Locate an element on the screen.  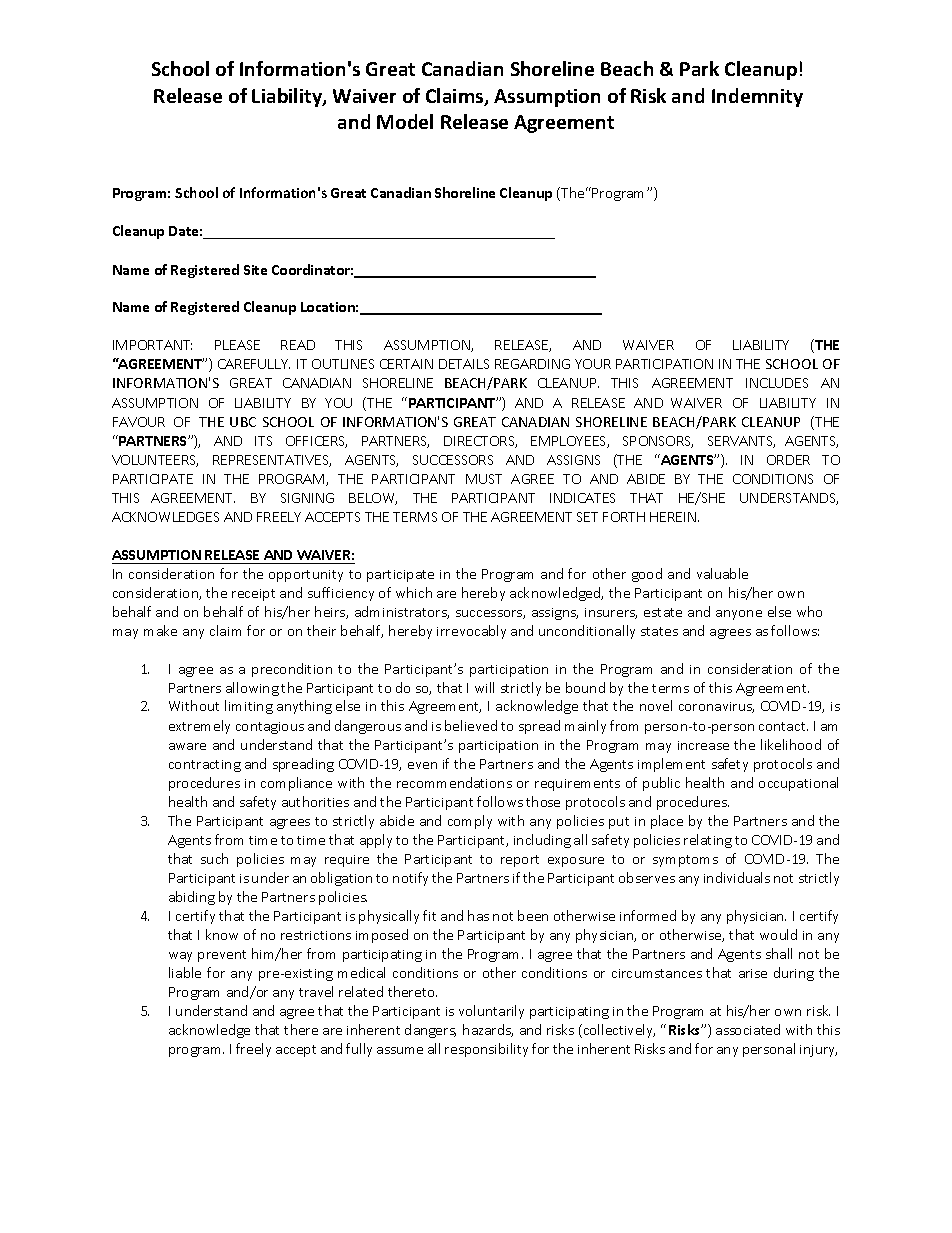
INCLUDES is located at coordinates (777, 383).
